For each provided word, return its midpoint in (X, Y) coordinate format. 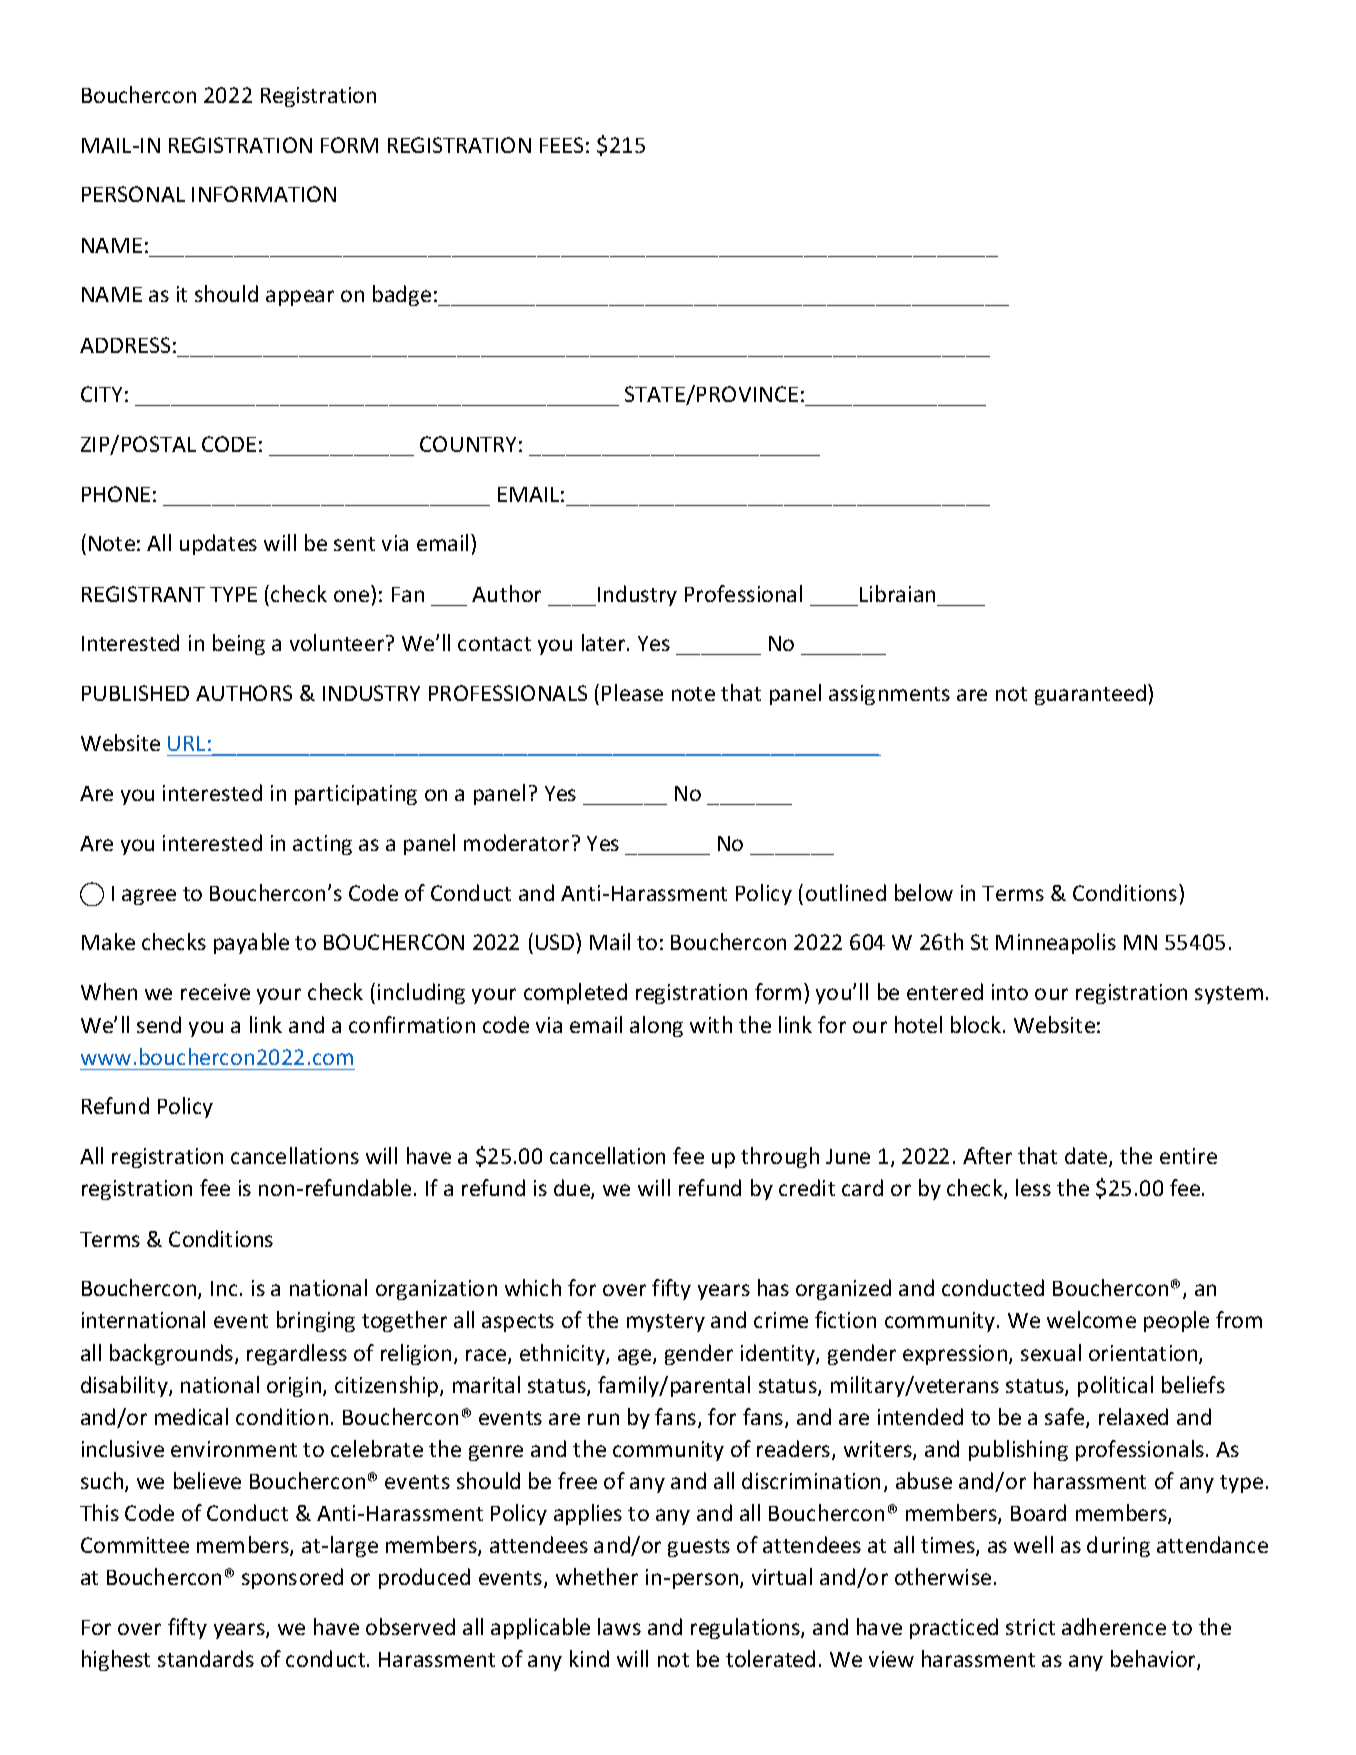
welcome (1091, 1319)
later (605, 642)
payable (251, 943)
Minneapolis (1056, 943)
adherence (1114, 1626)
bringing (316, 1321)
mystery (666, 1323)
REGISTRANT (143, 594)
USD (556, 941)
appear (300, 298)
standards (206, 1658)
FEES (561, 145)
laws (619, 1626)
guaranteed (1092, 694)
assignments (889, 695)
